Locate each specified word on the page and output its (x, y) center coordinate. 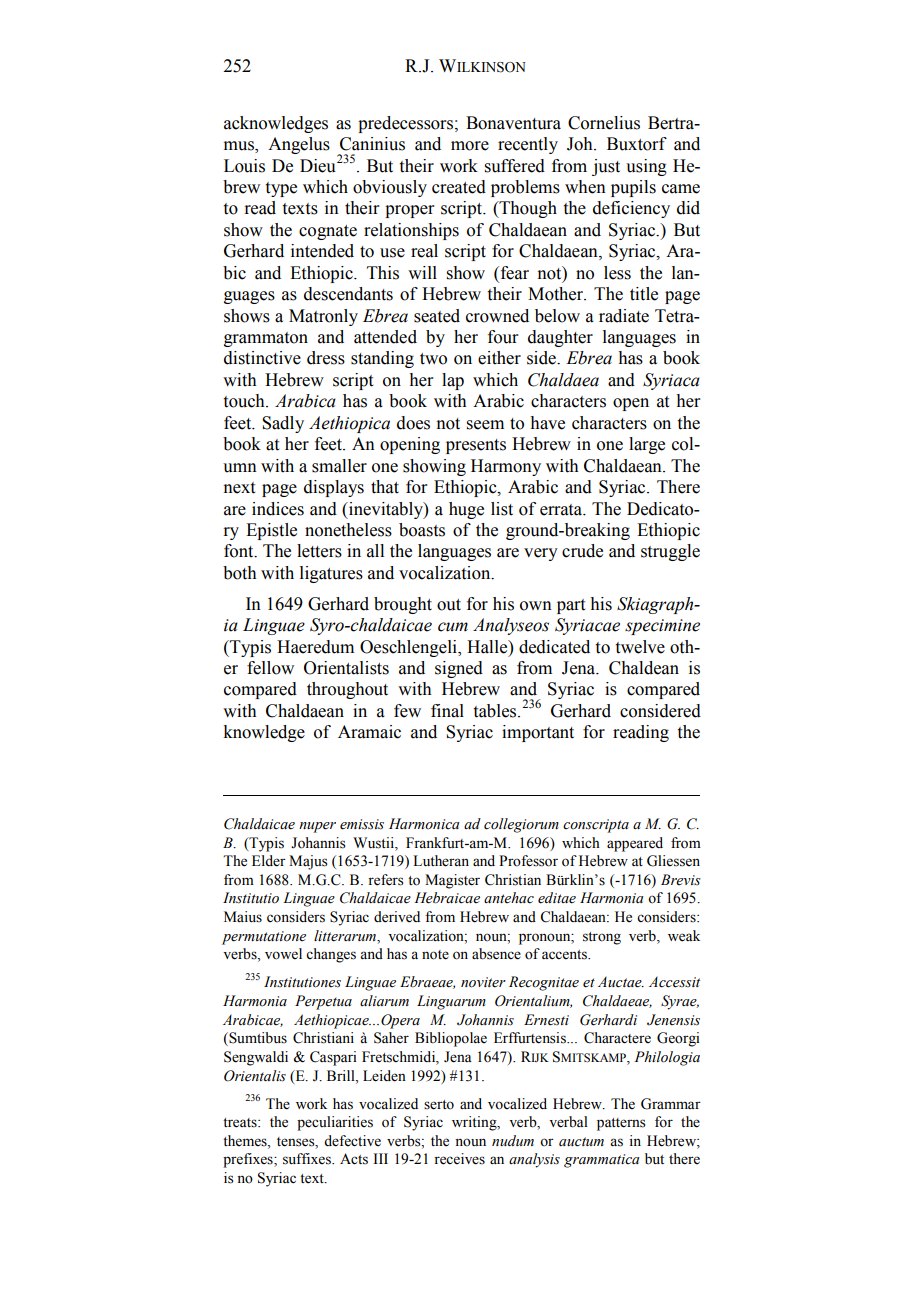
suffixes (308, 1159)
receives (459, 1159)
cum (453, 627)
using (646, 167)
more (470, 146)
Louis (244, 166)
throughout (347, 690)
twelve (640, 647)
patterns (621, 1124)
